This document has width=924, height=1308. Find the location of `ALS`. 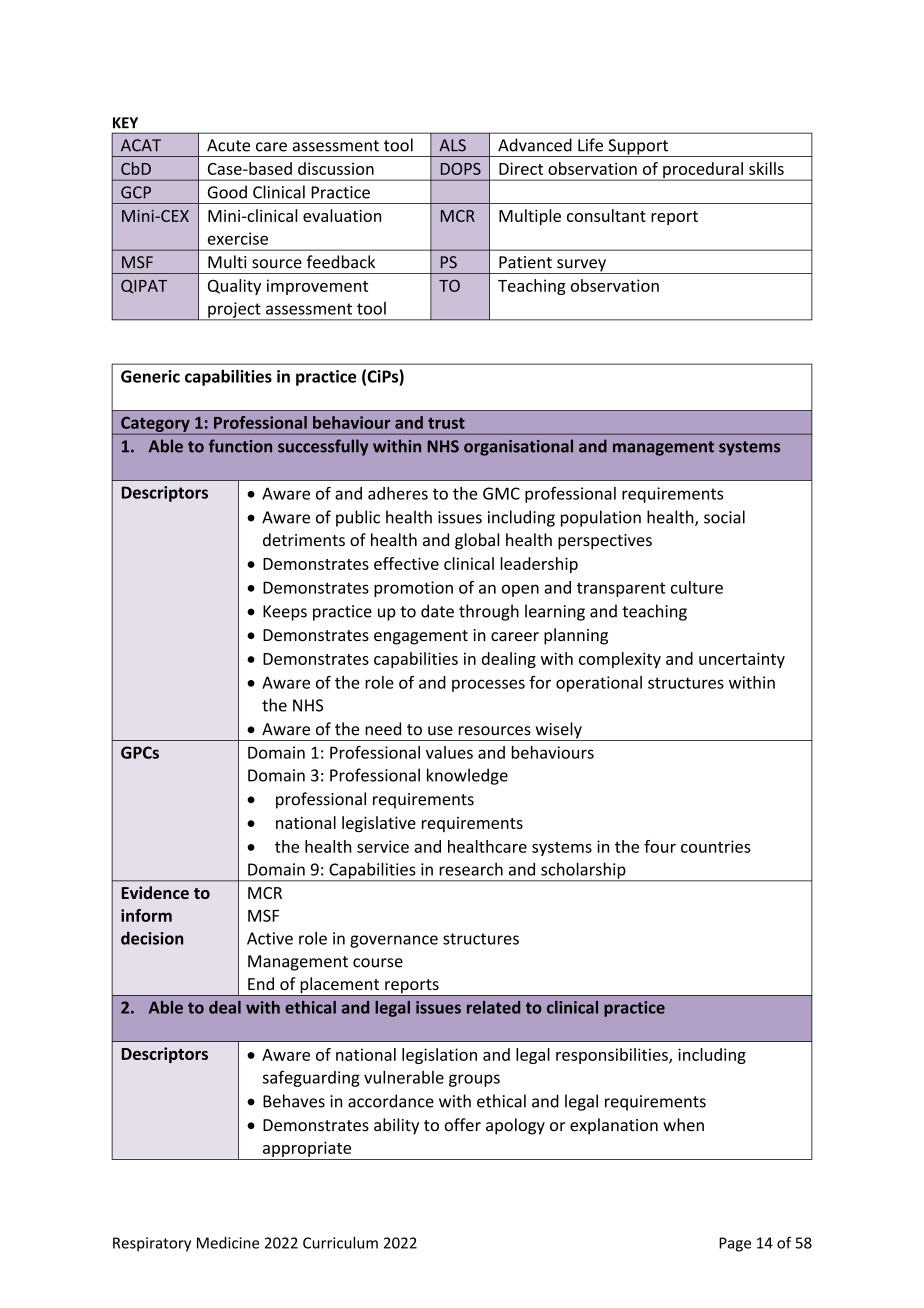

ALS is located at coordinates (452, 145).
